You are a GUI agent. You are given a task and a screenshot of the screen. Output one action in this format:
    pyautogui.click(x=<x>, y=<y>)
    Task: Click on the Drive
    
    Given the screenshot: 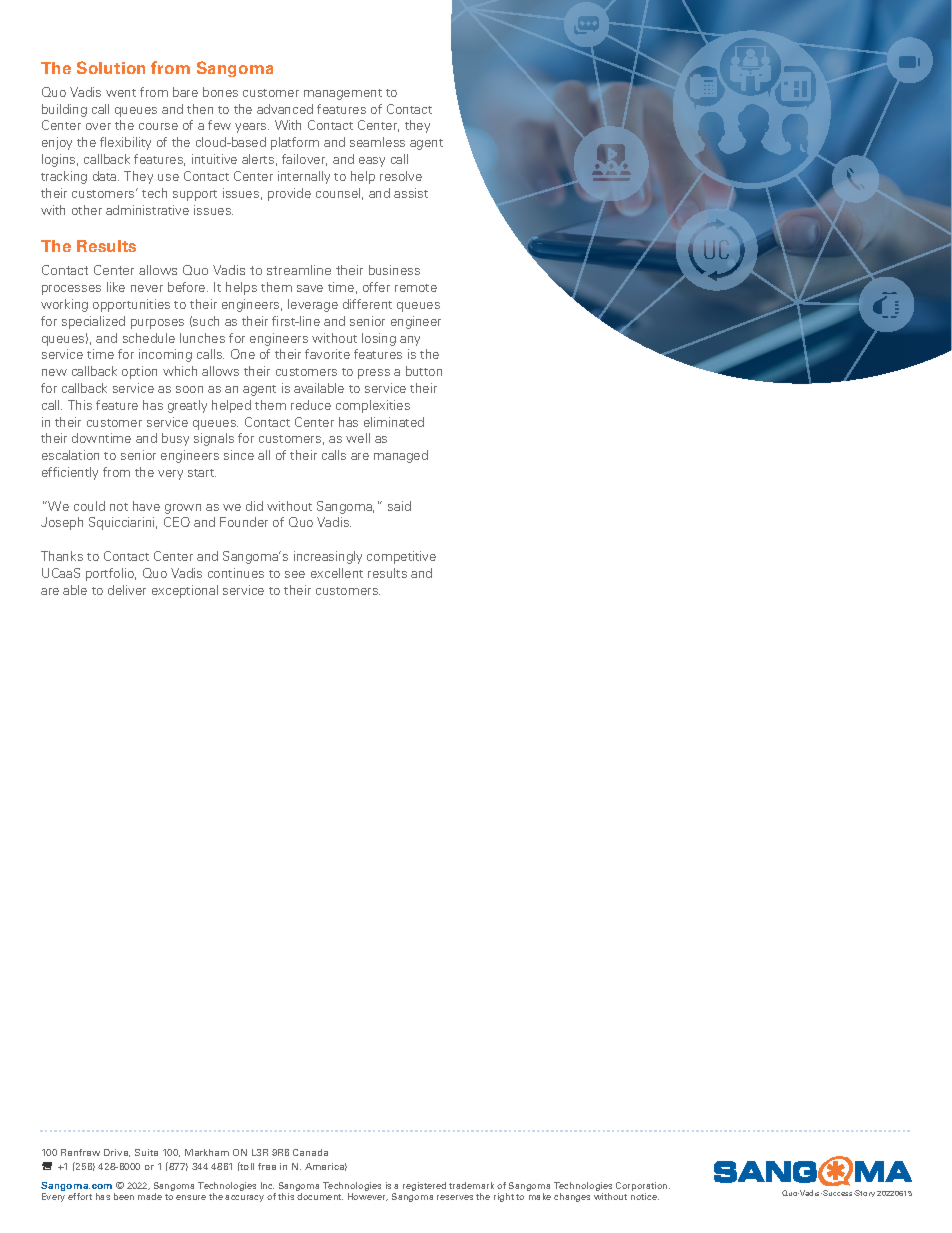 What is the action you would take?
    pyautogui.click(x=117, y=1153)
